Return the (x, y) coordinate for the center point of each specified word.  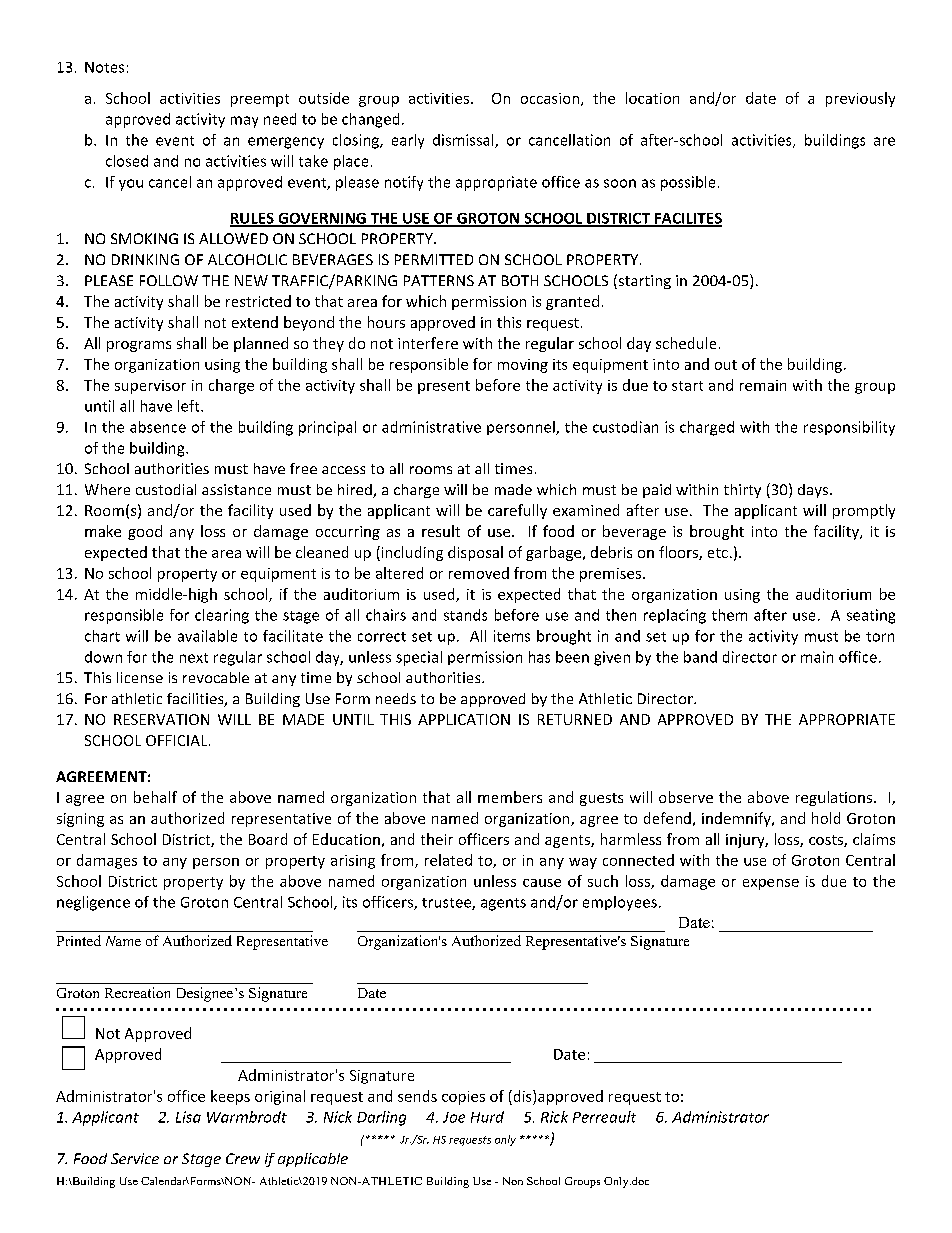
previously (860, 99)
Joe (454, 1117)
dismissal (464, 141)
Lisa (188, 1117)
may (244, 122)
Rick (554, 1117)
